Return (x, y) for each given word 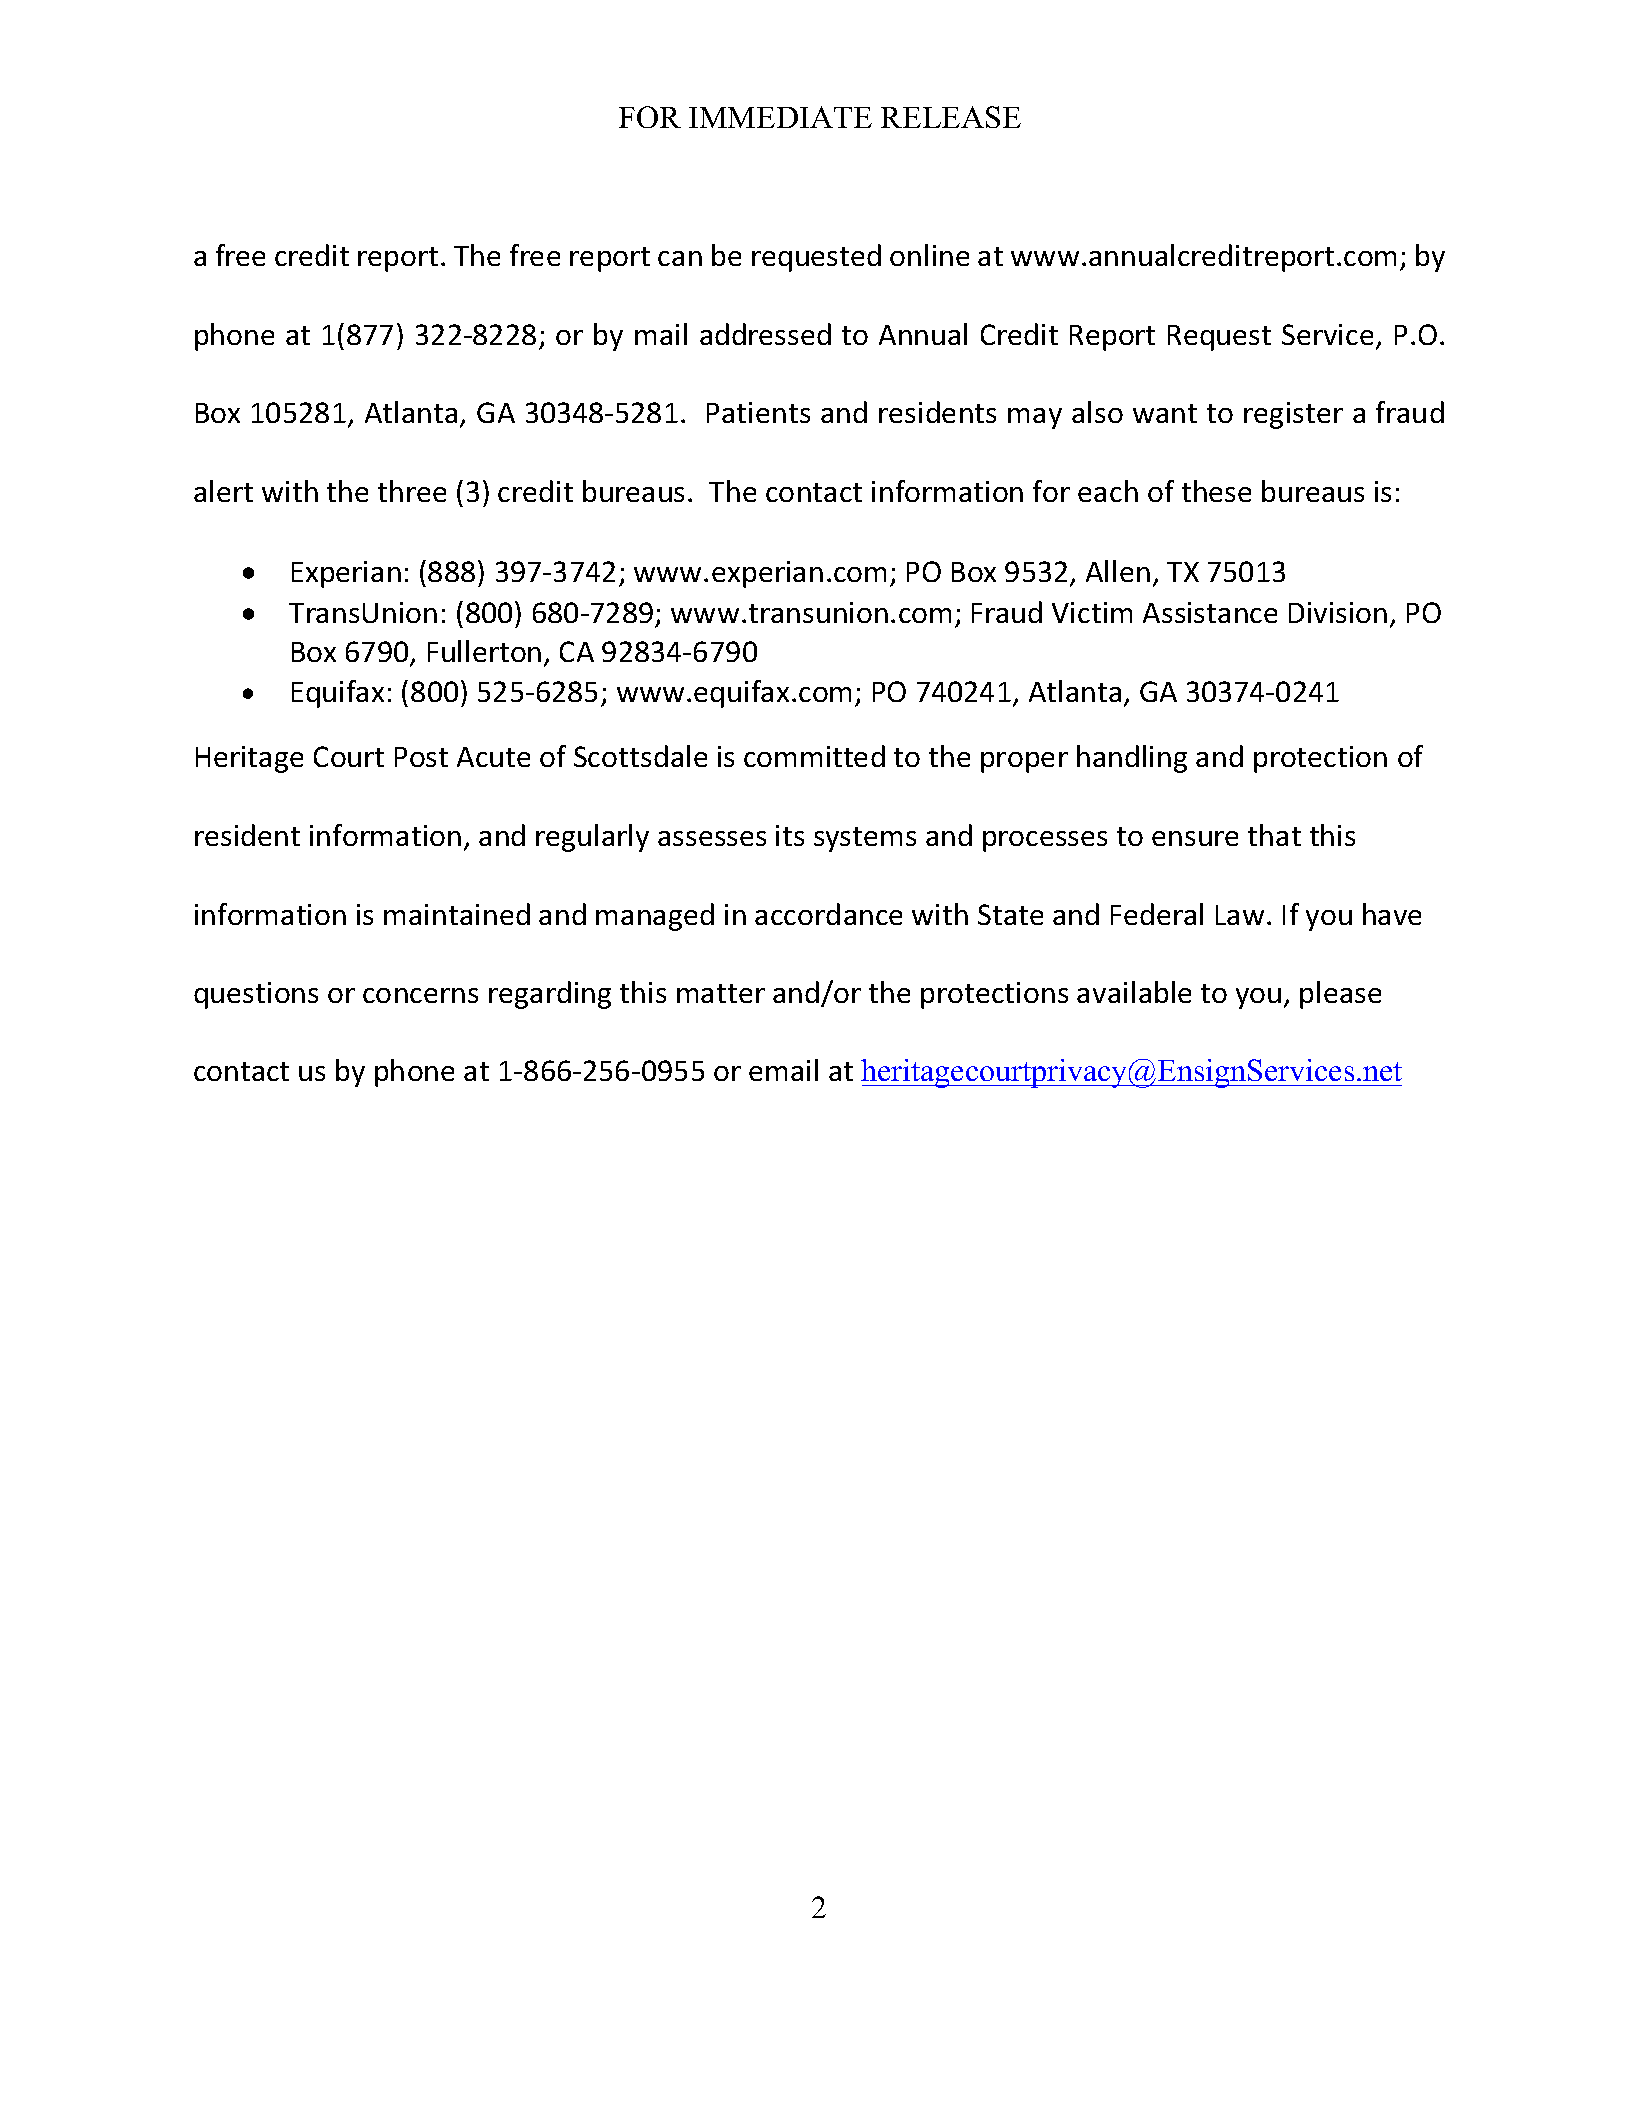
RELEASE (951, 117)
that (1274, 835)
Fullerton (484, 651)
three (412, 491)
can (680, 258)
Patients (758, 412)
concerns (420, 995)
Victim (1092, 612)
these (1216, 491)
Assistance (1210, 612)
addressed (765, 334)
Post (421, 757)
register (1293, 415)
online (929, 255)
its (790, 835)
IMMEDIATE (780, 117)
